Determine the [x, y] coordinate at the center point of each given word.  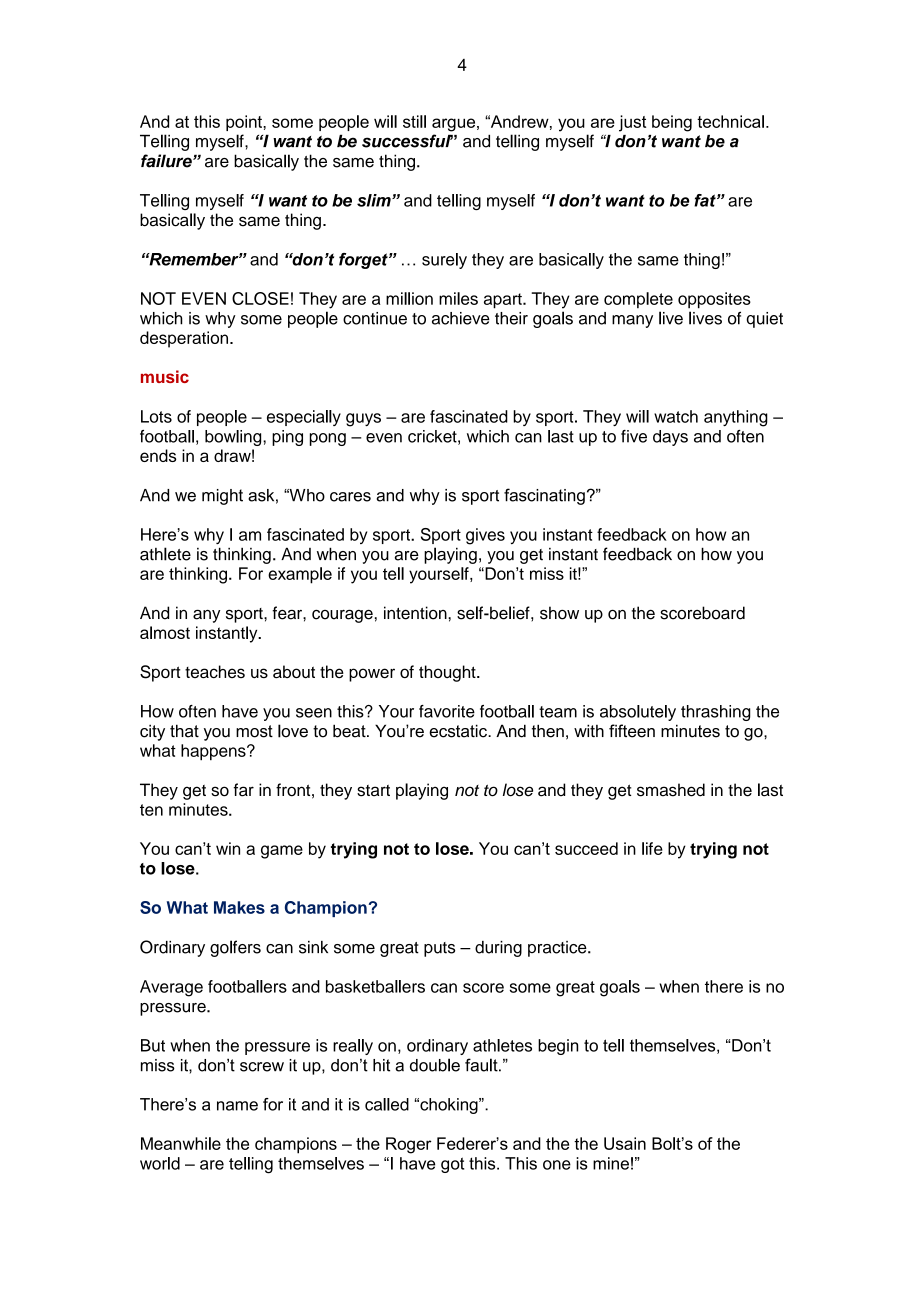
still [414, 121]
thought [448, 673]
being [672, 123]
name [237, 1106]
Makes [239, 907]
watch [676, 416]
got [452, 1165]
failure [167, 161]
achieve [461, 318]
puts [439, 949]
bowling [234, 438]
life [652, 848]
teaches [215, 671]
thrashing [716, 713]
